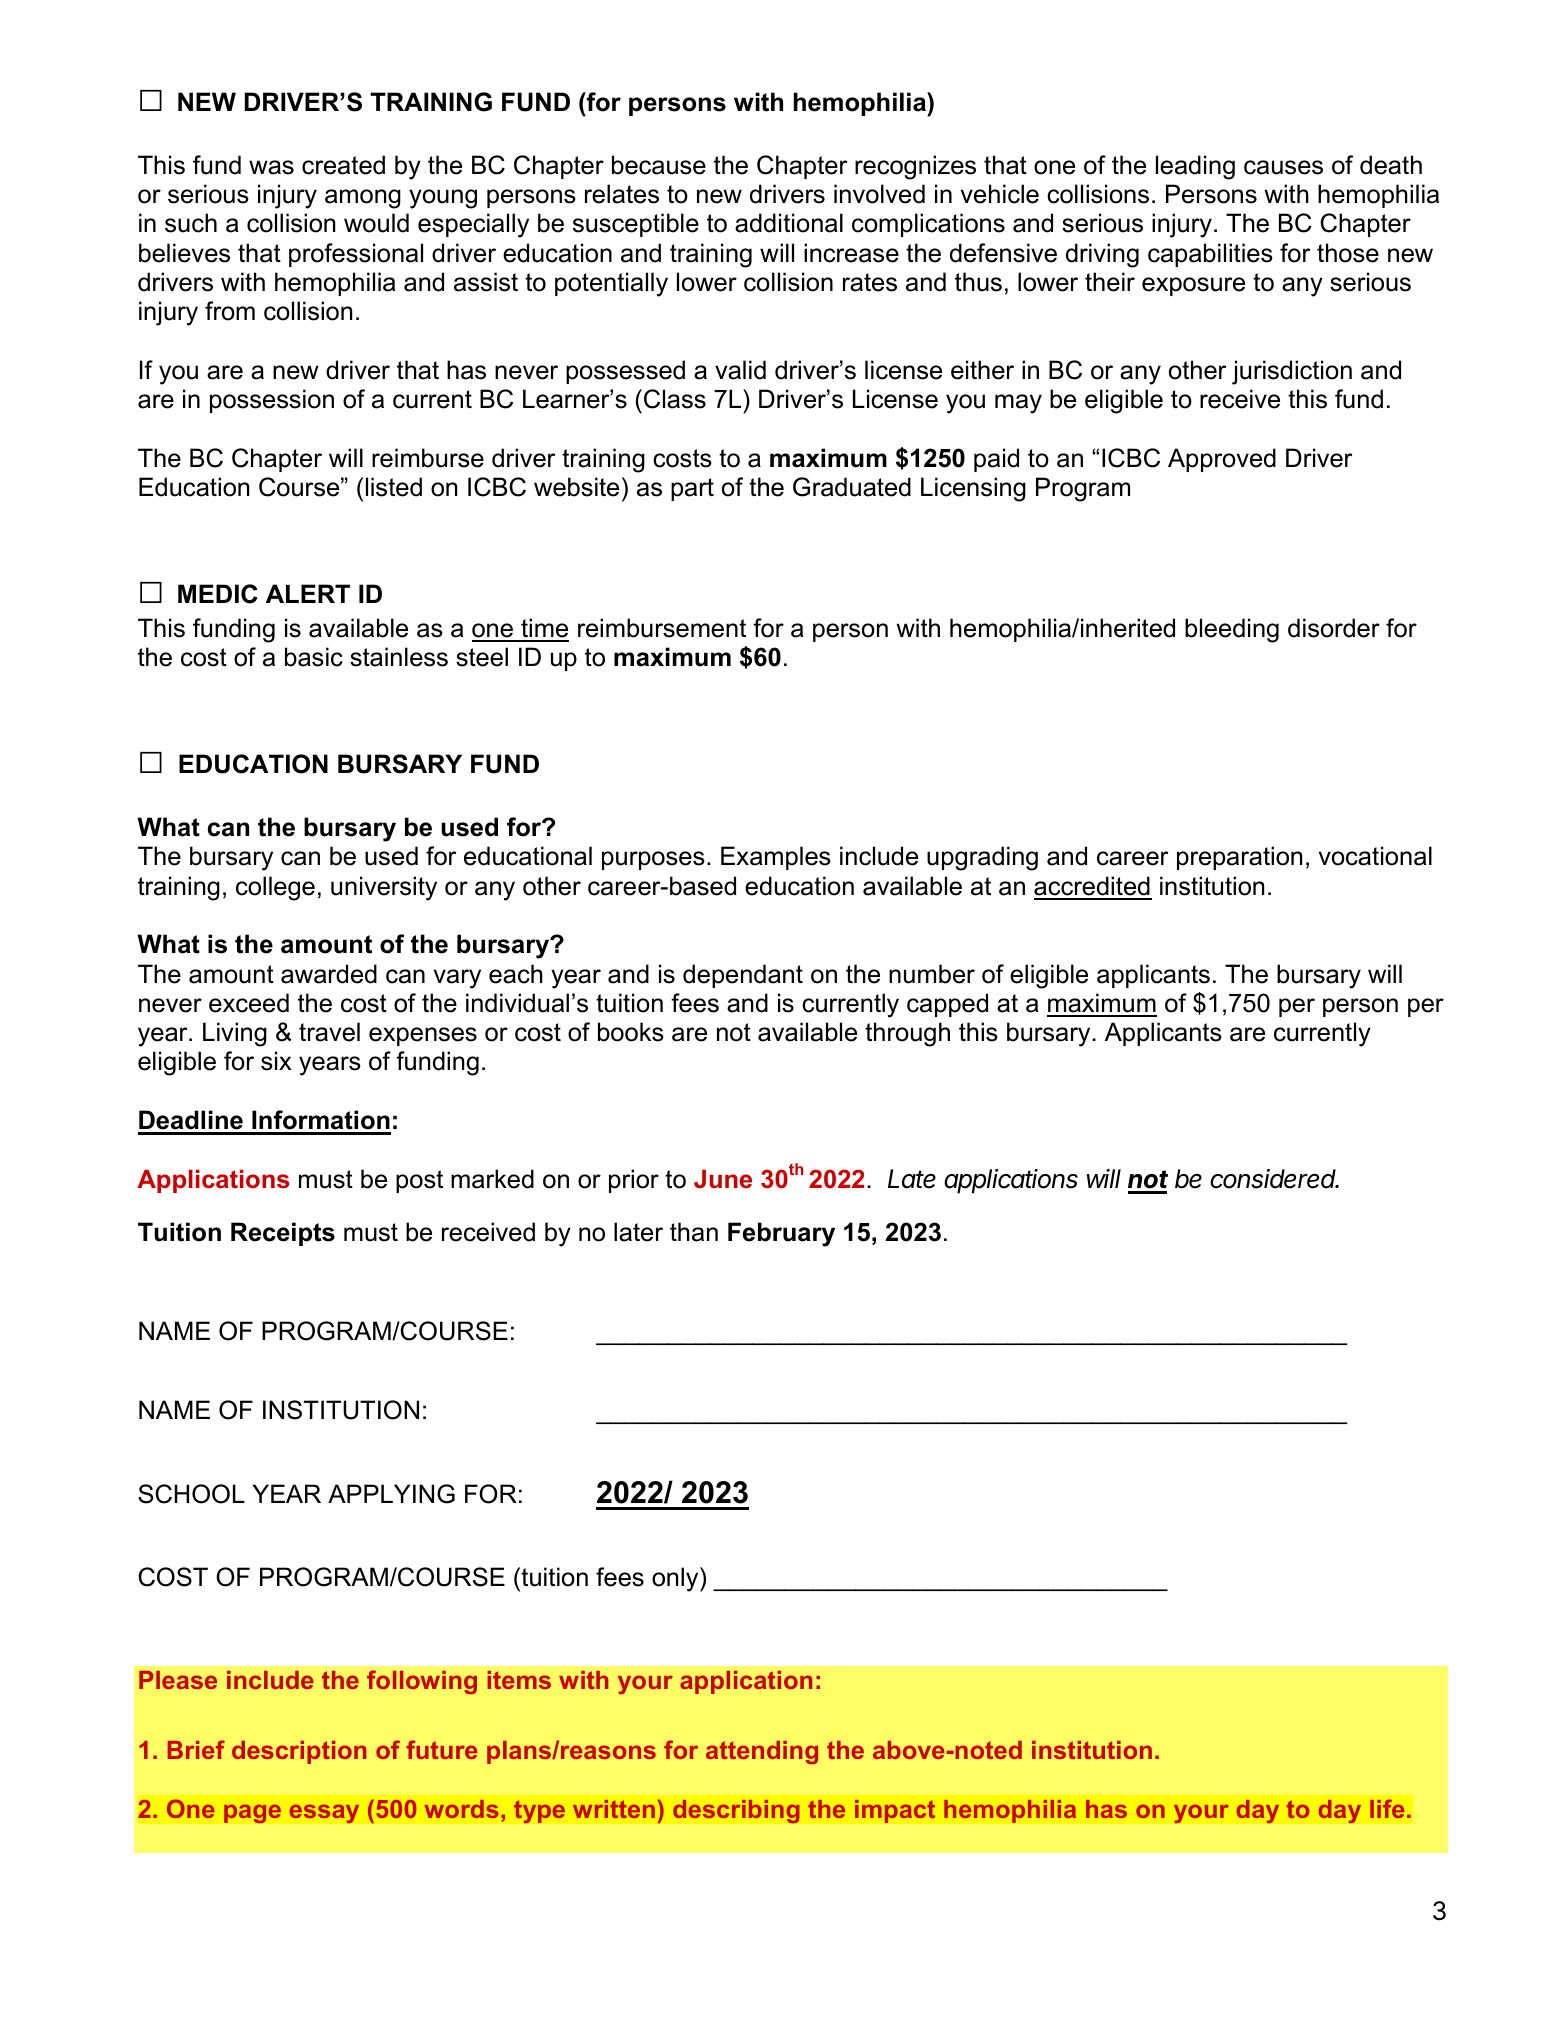  I want to click on February, so click(781, 1234).
